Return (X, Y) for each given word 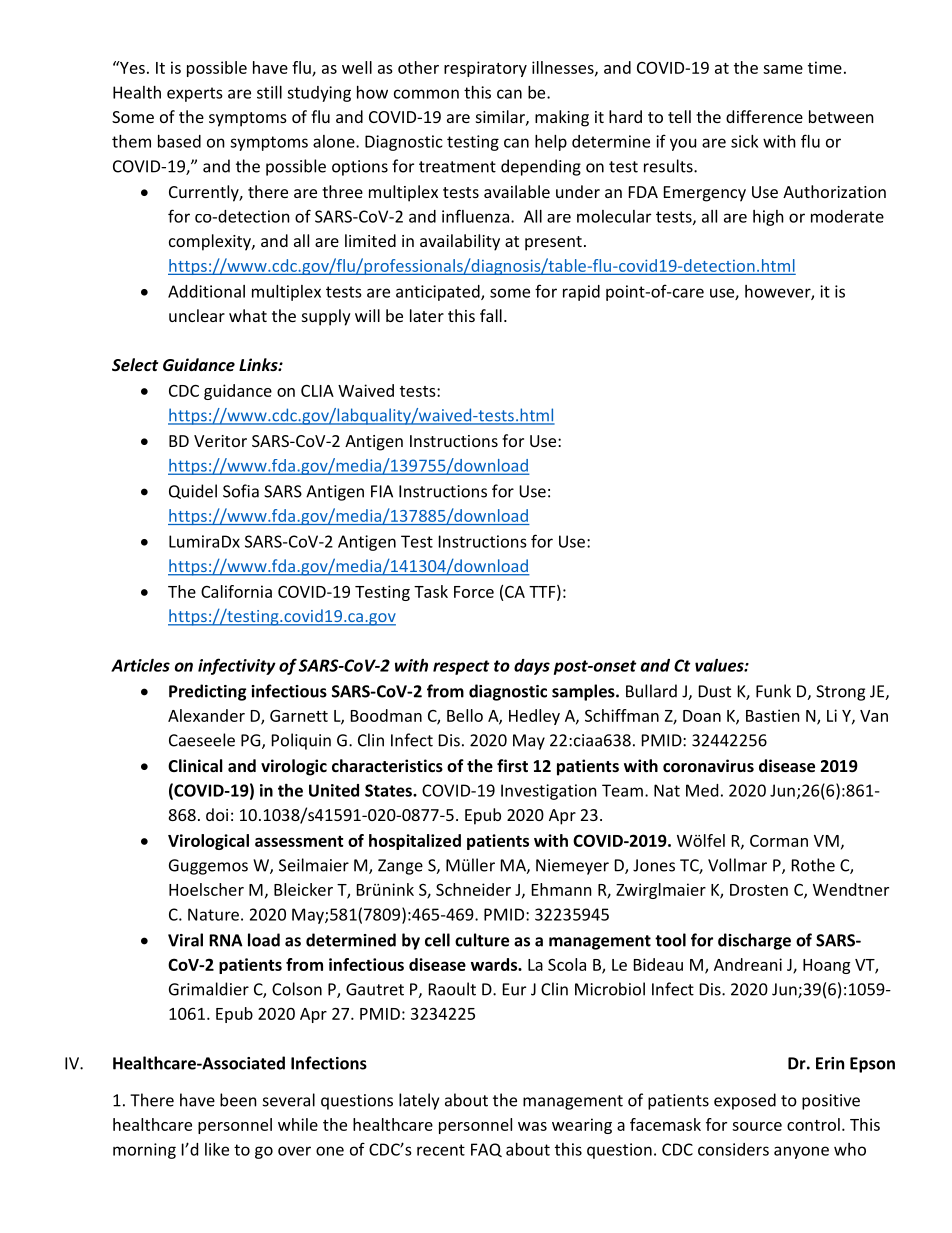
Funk (773, 691)
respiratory (485, 69)
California (236, 591)
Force (474, 592)
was (532, 1126)
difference (764, 116)
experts (195, 94)
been (238, 1100)
